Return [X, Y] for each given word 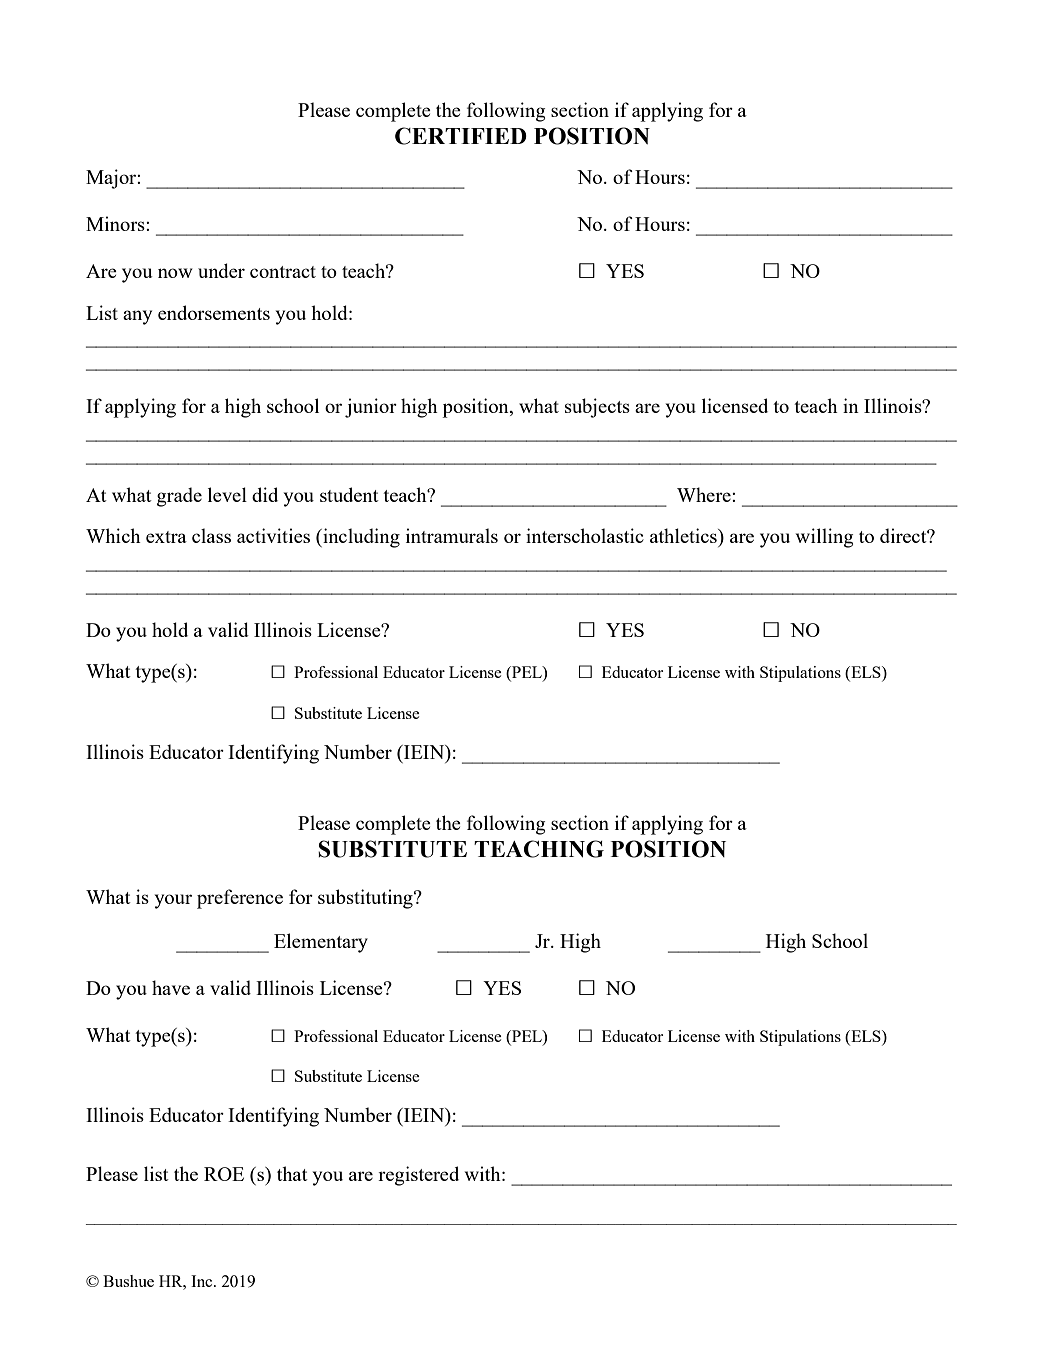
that [292, 1173]
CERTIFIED [461, 136]
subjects [597, 408]
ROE [224, 1174]
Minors [116, 223]
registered [418, 1176]
